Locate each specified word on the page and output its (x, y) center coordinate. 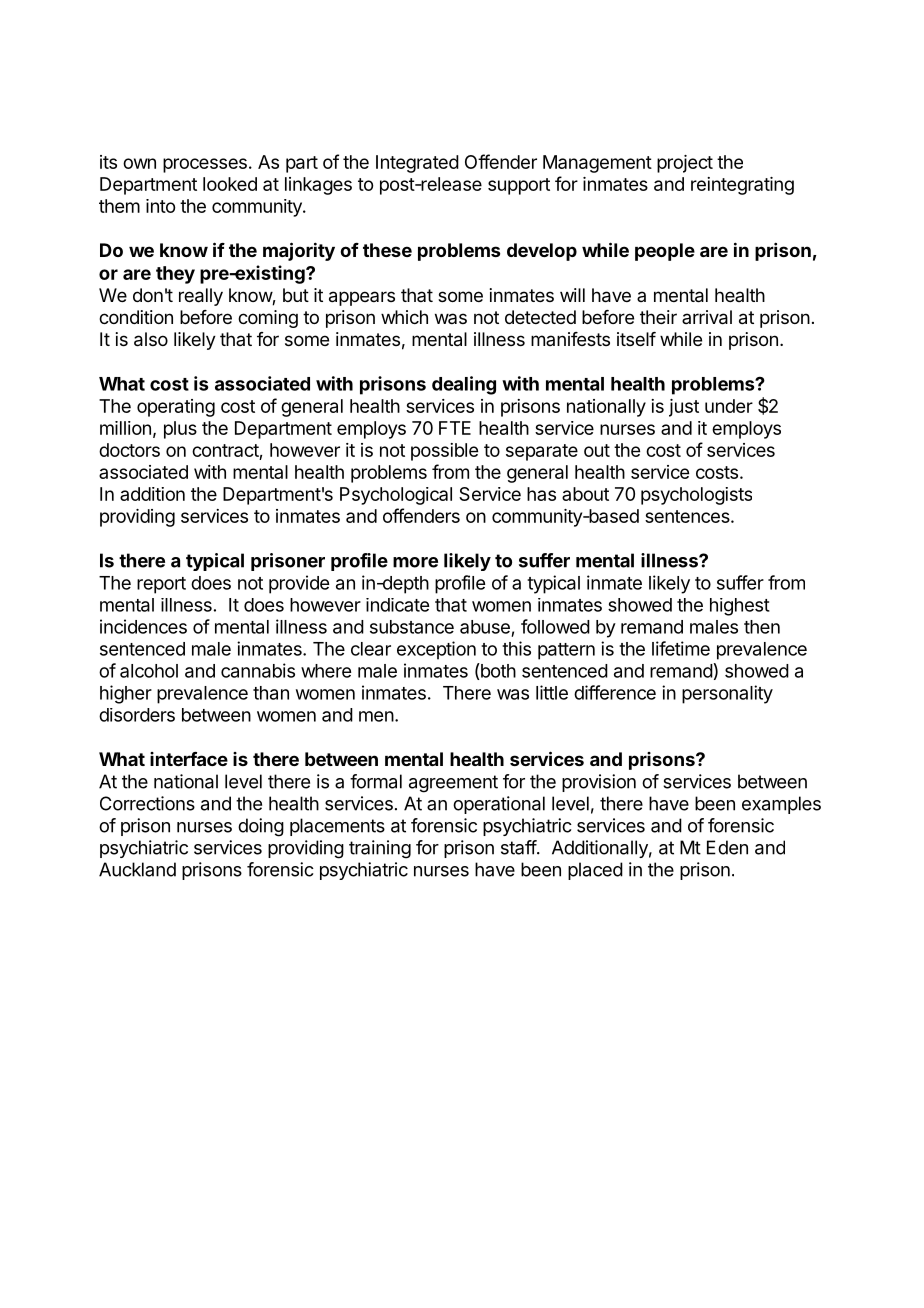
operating (176, 408)
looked (230, 184)
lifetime (681, 648)
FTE (455, 428)
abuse (485, 627)
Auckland (137, 869)
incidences (143, 626)
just (684, 408)
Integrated (417, 164)
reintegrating (742, 186)
